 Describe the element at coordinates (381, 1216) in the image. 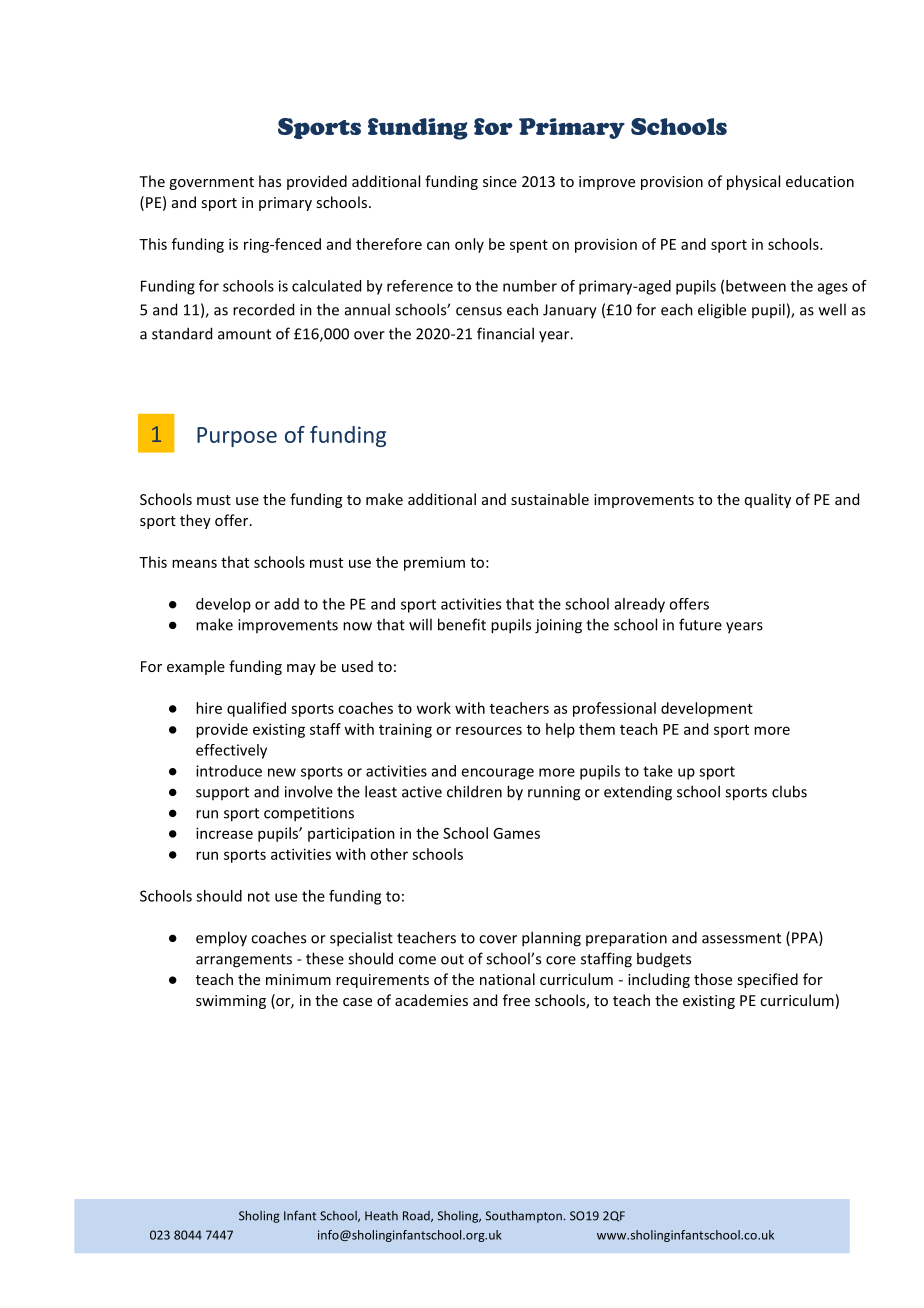

I see `Heath` at that location.
